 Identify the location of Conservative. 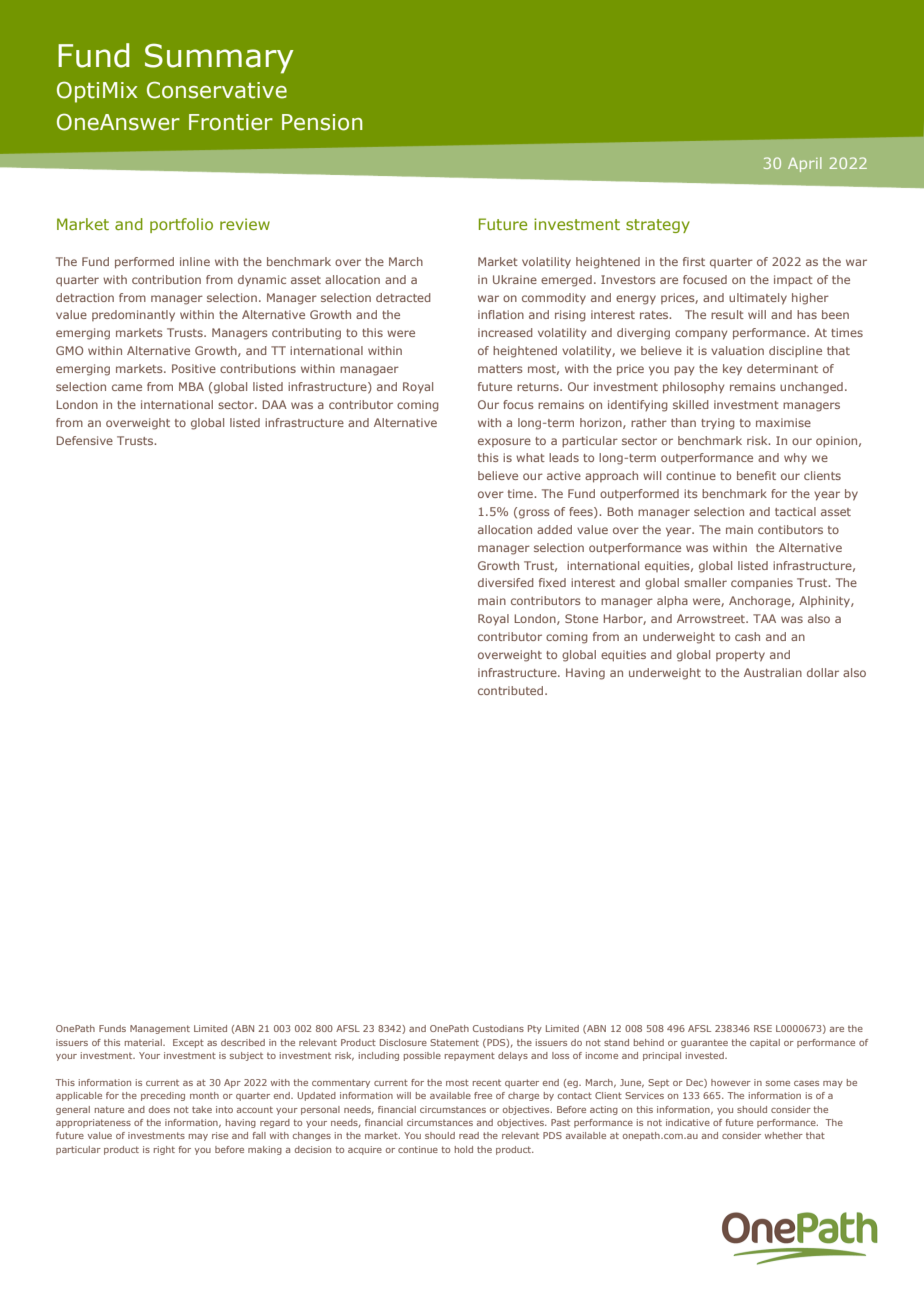
(217, 90).
